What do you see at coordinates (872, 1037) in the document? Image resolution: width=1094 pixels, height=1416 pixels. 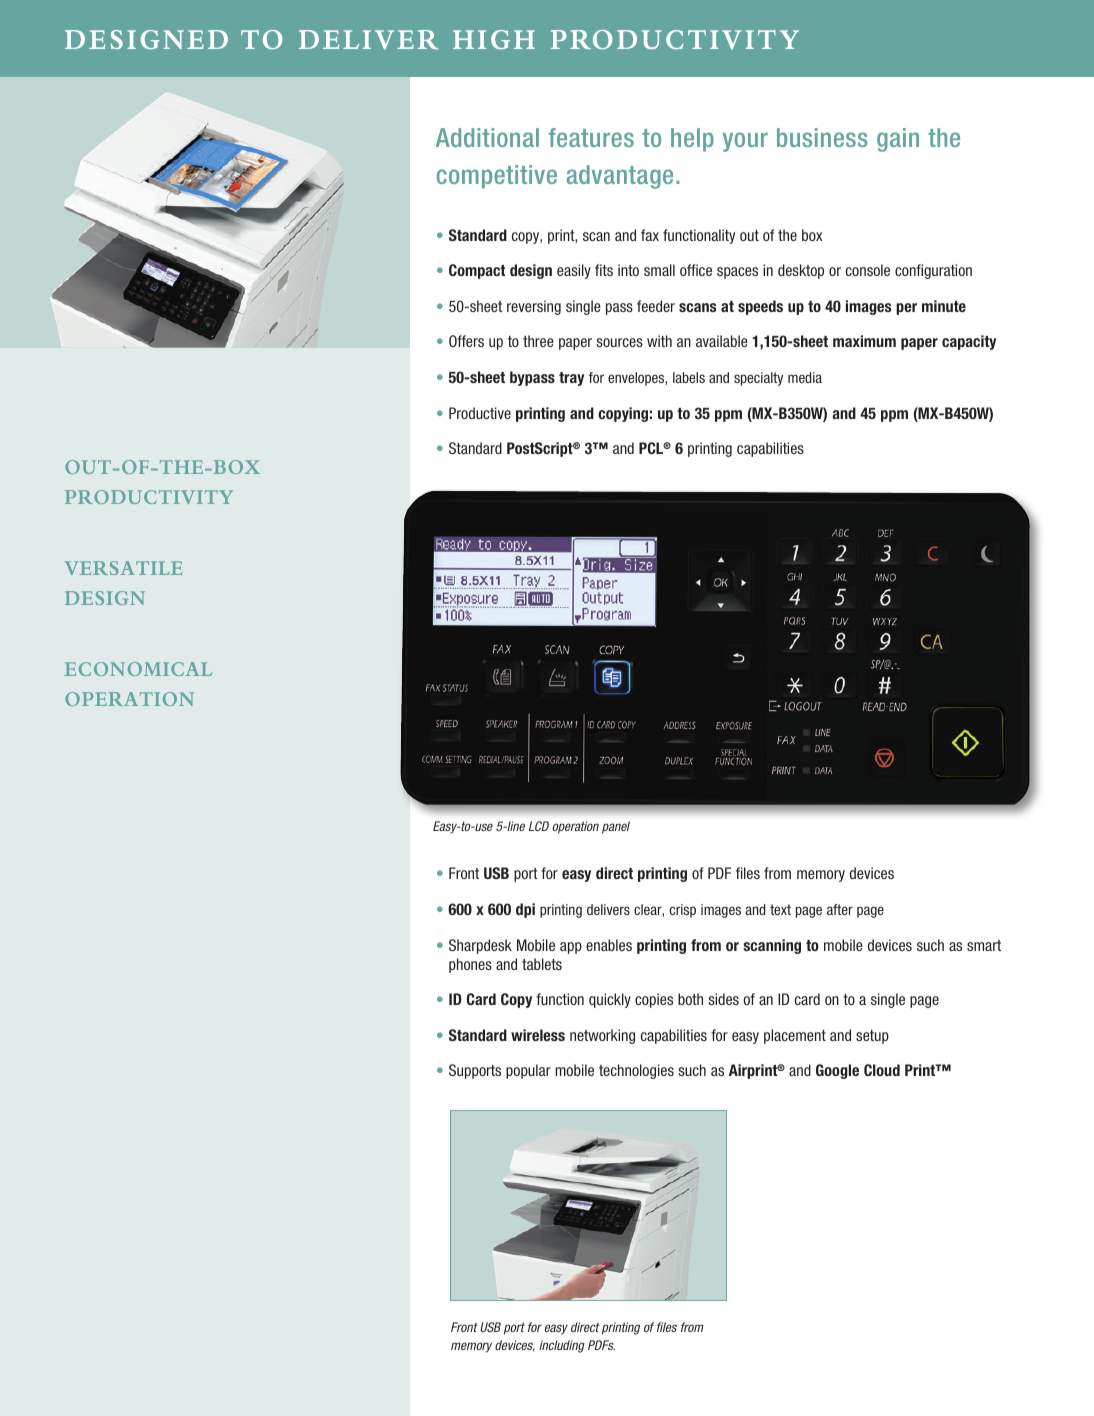 I see `setup` at bounding box center [872, 1037].
